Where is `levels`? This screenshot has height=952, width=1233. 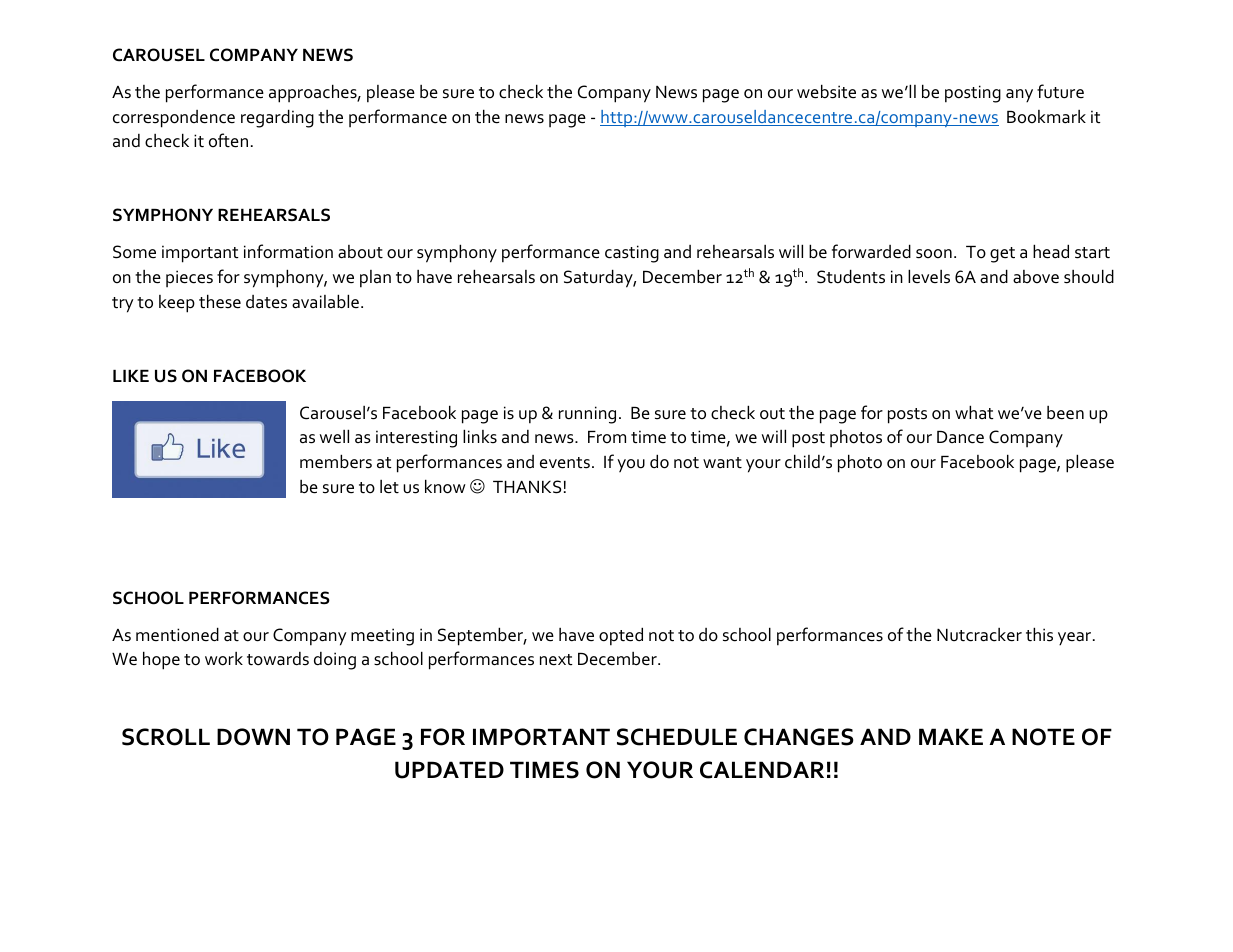 levels is located at coordinates (929, 276).
